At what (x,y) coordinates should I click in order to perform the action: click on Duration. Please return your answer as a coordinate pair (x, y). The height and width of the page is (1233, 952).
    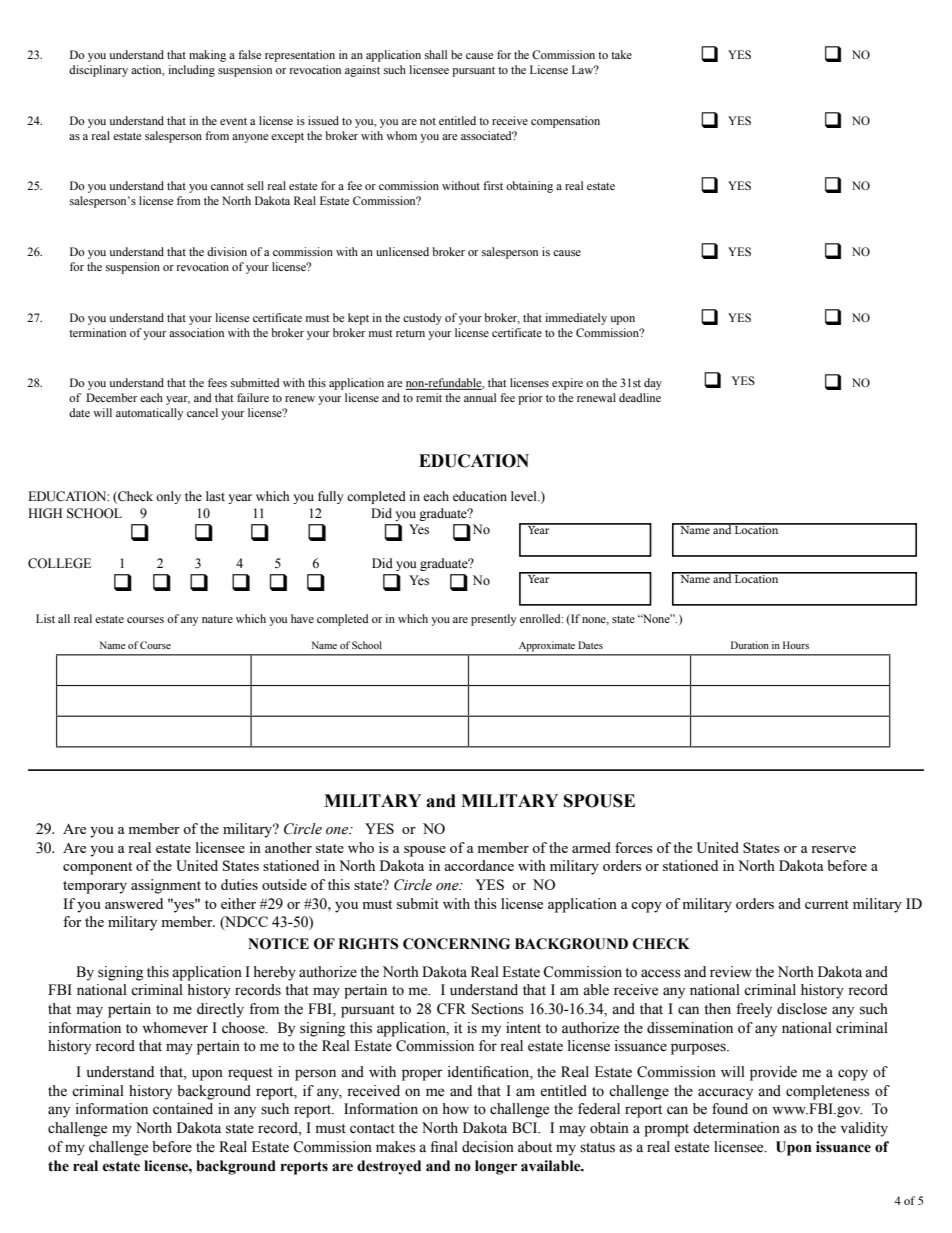
    Looking at the image, I should click on (750, 645).
